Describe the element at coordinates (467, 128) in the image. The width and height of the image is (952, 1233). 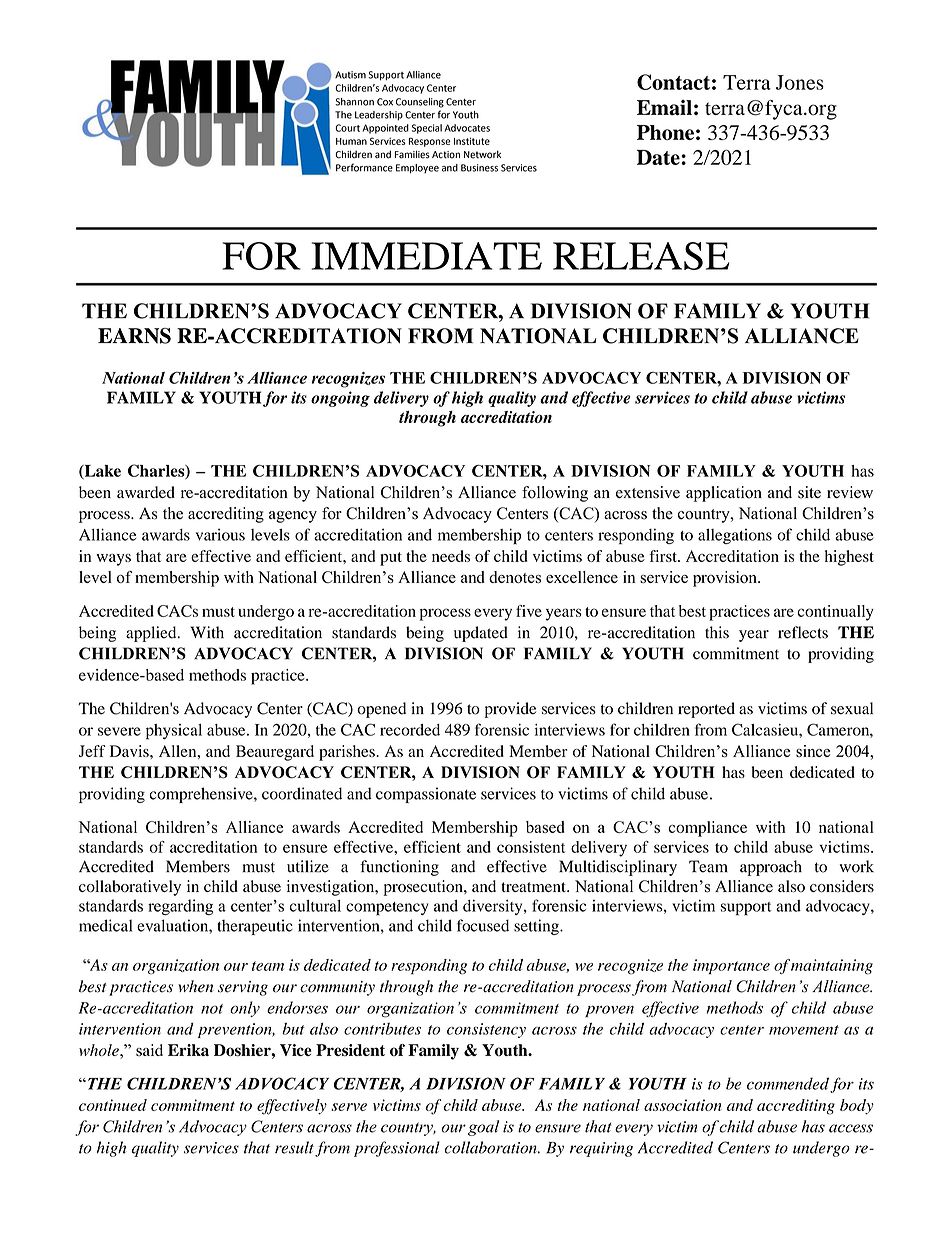
I see `Advocates` at that location.
